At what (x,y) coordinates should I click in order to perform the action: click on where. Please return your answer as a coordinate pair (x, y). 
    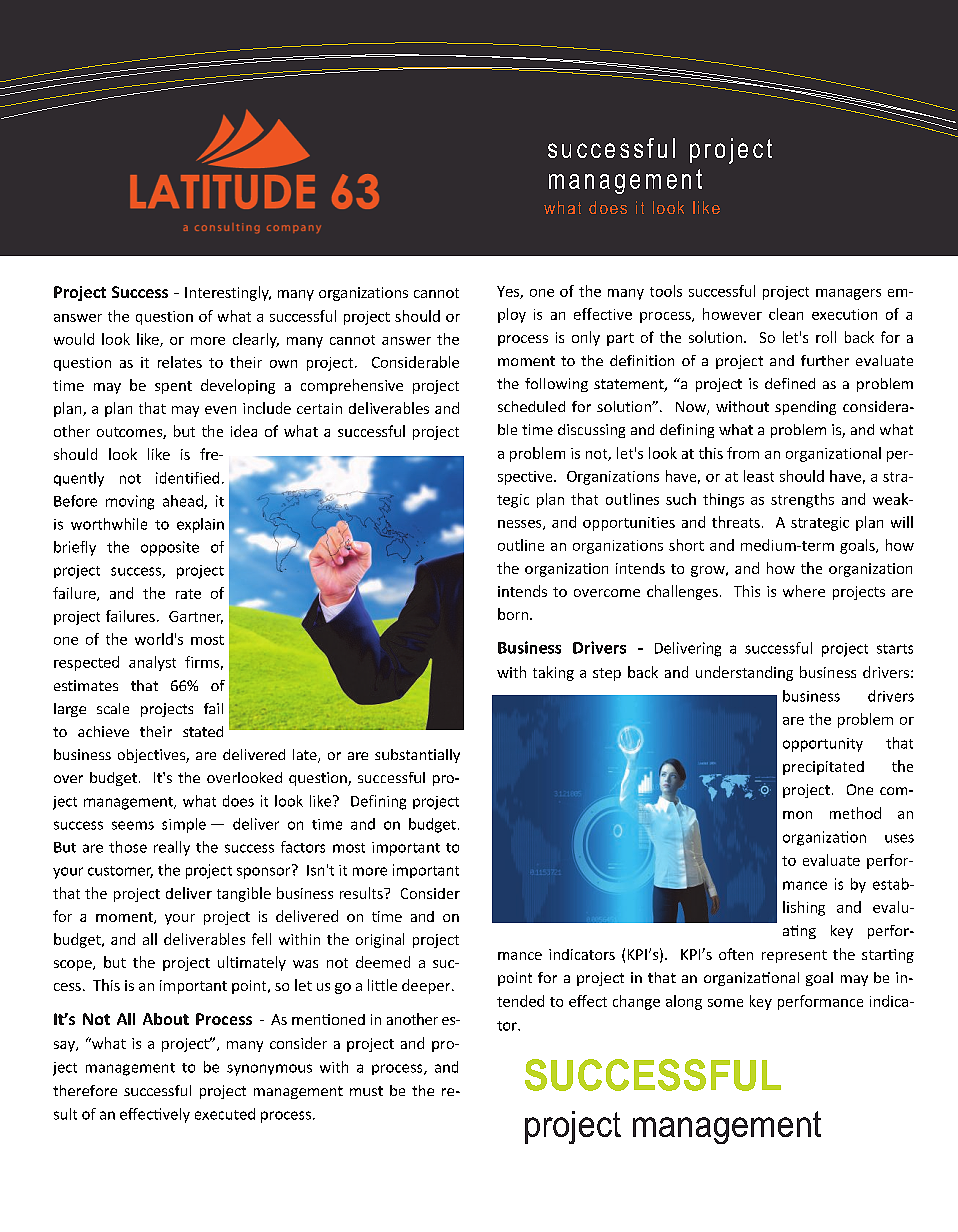
    Looking at the image, I should click on (804, 591).
